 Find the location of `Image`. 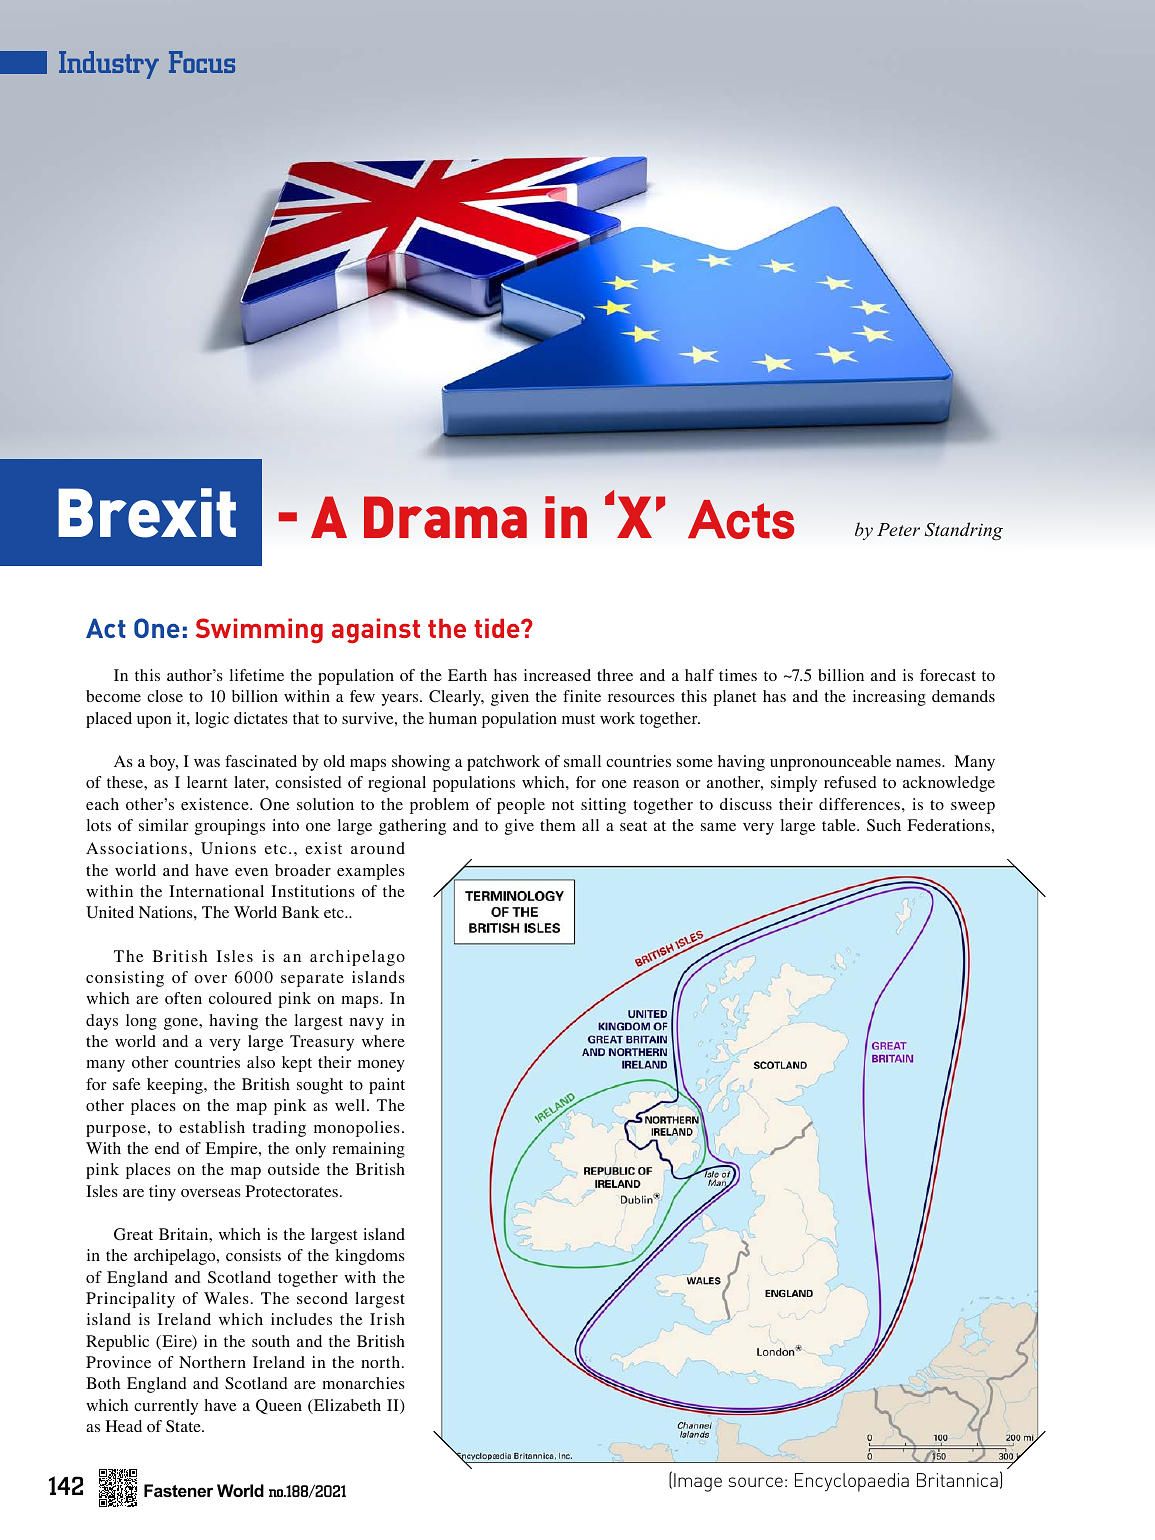

Image is located at coordinates (698, 1482).
